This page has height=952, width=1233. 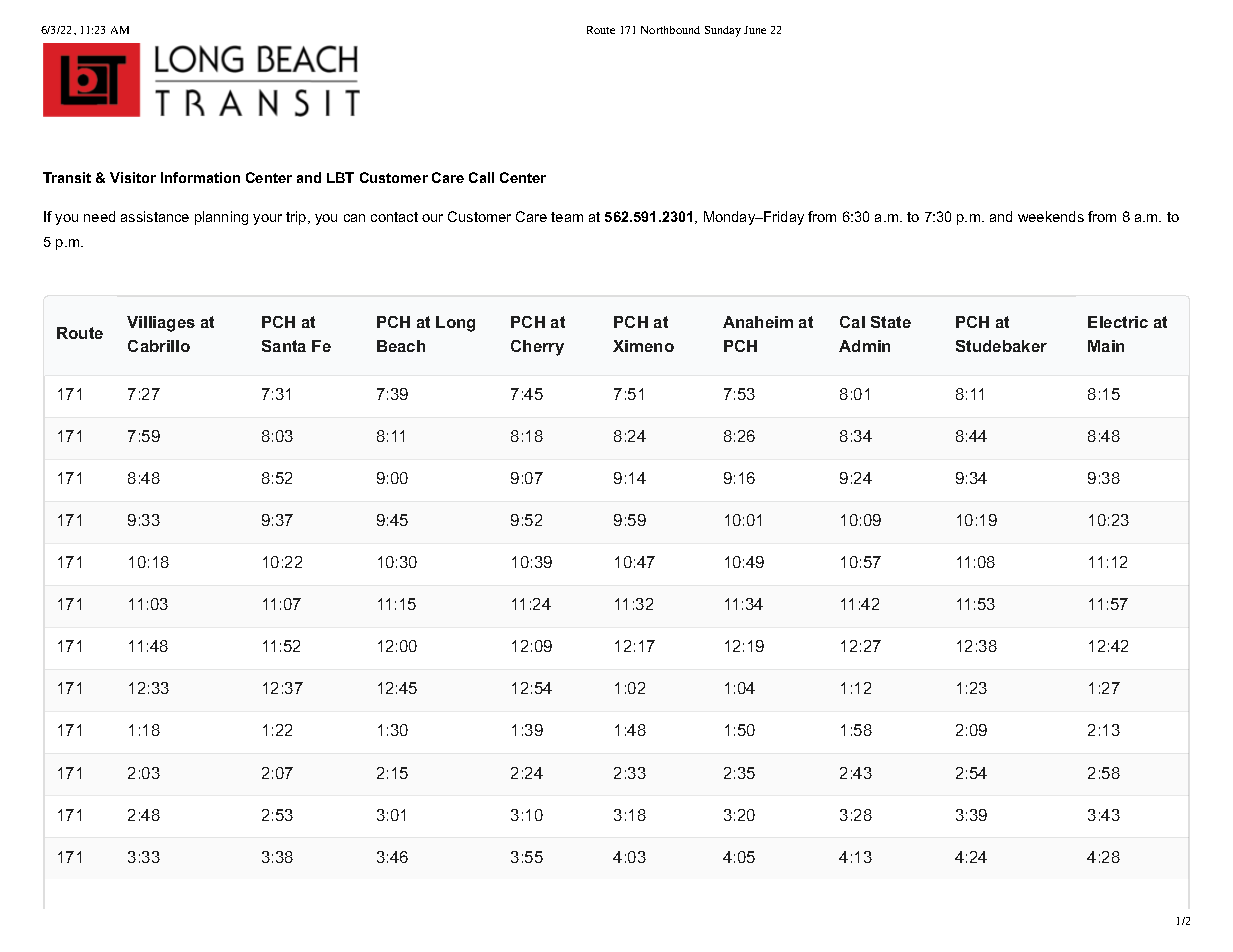 What do you see at coordinates (455, 324) in the page?
I see `Long` at bounding box center [455, 324].
